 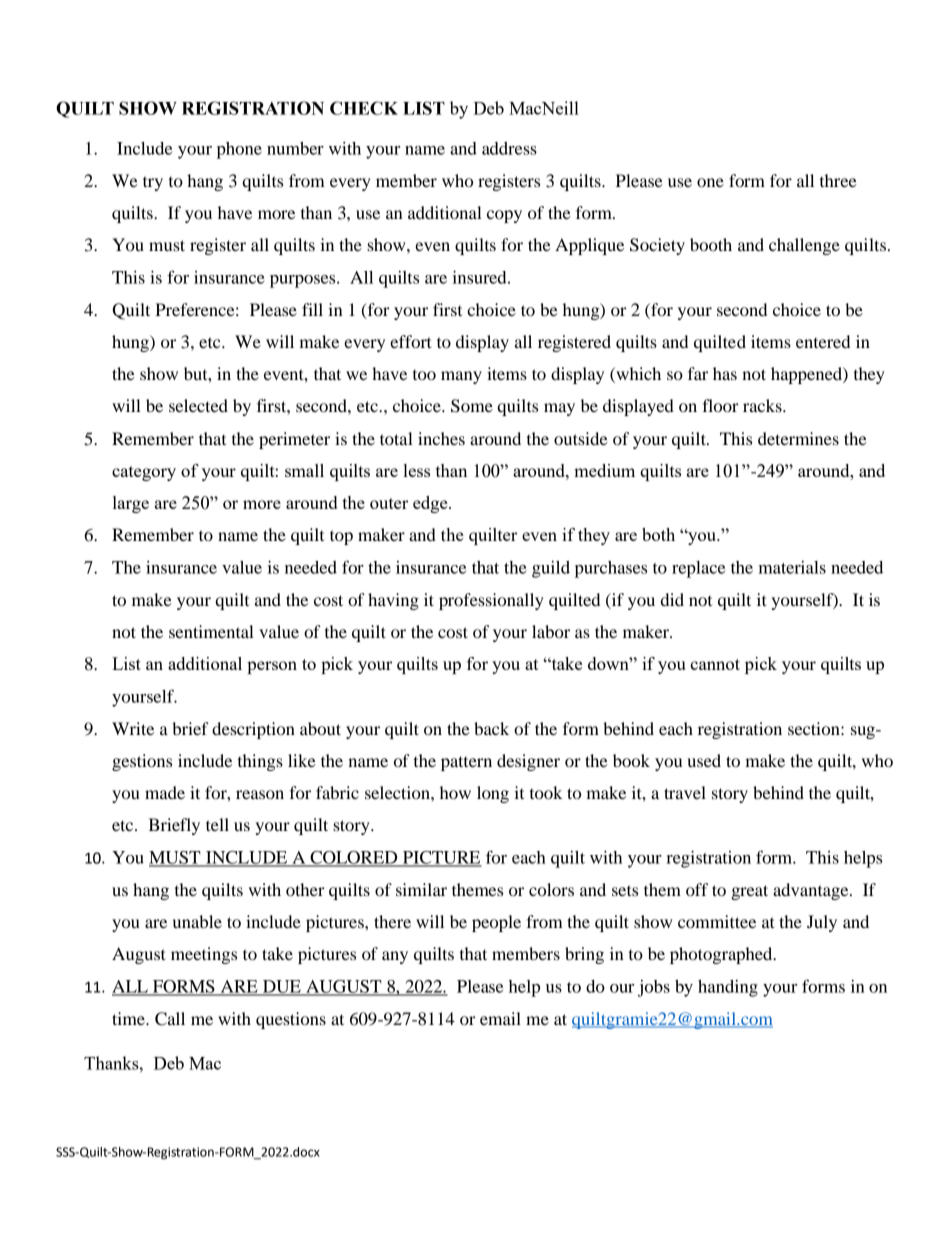 I want to click on address, so click(x=509, y=148).
